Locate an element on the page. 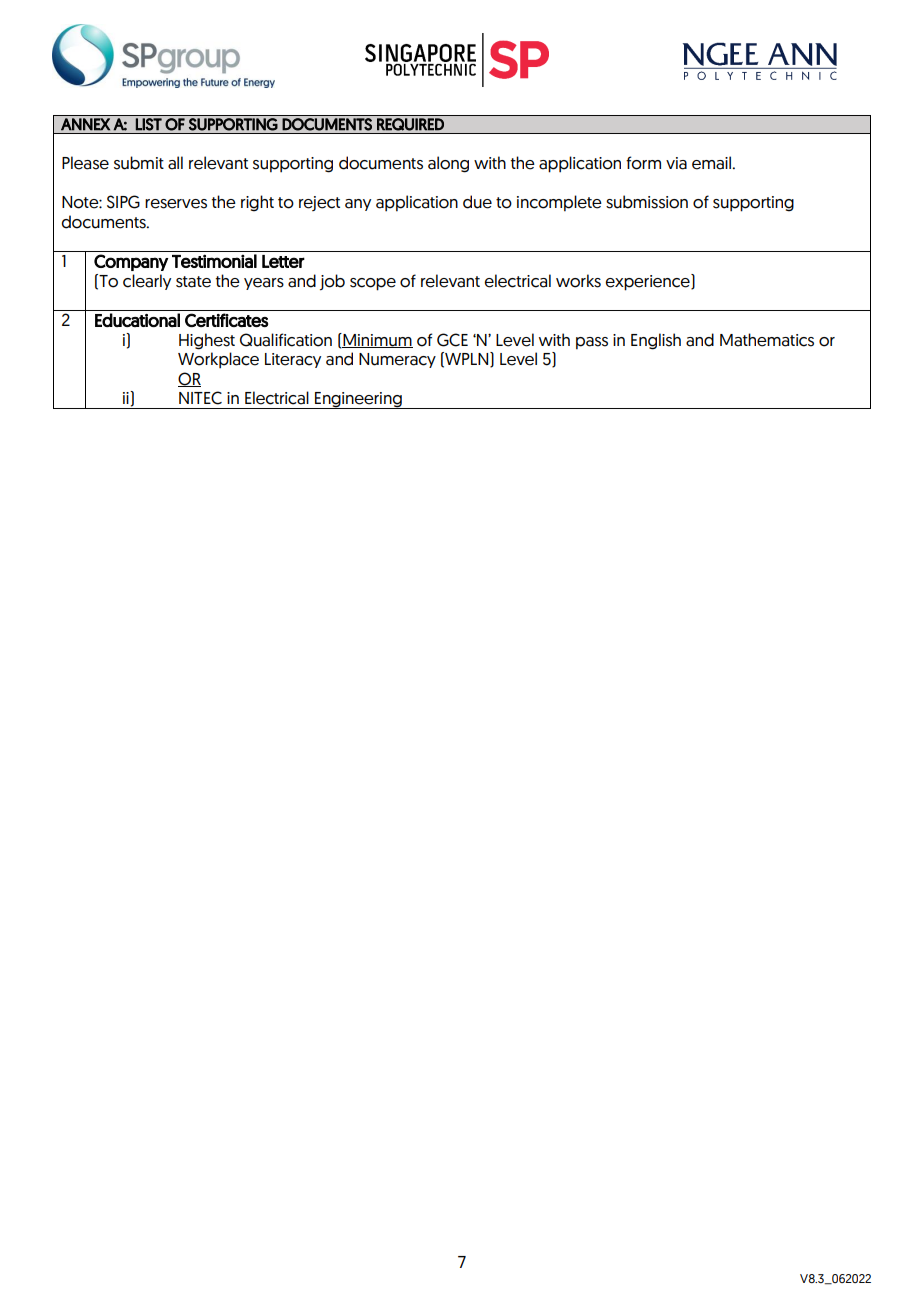 The image size is (924, 1308). English is located at coordinates (656, 341).
